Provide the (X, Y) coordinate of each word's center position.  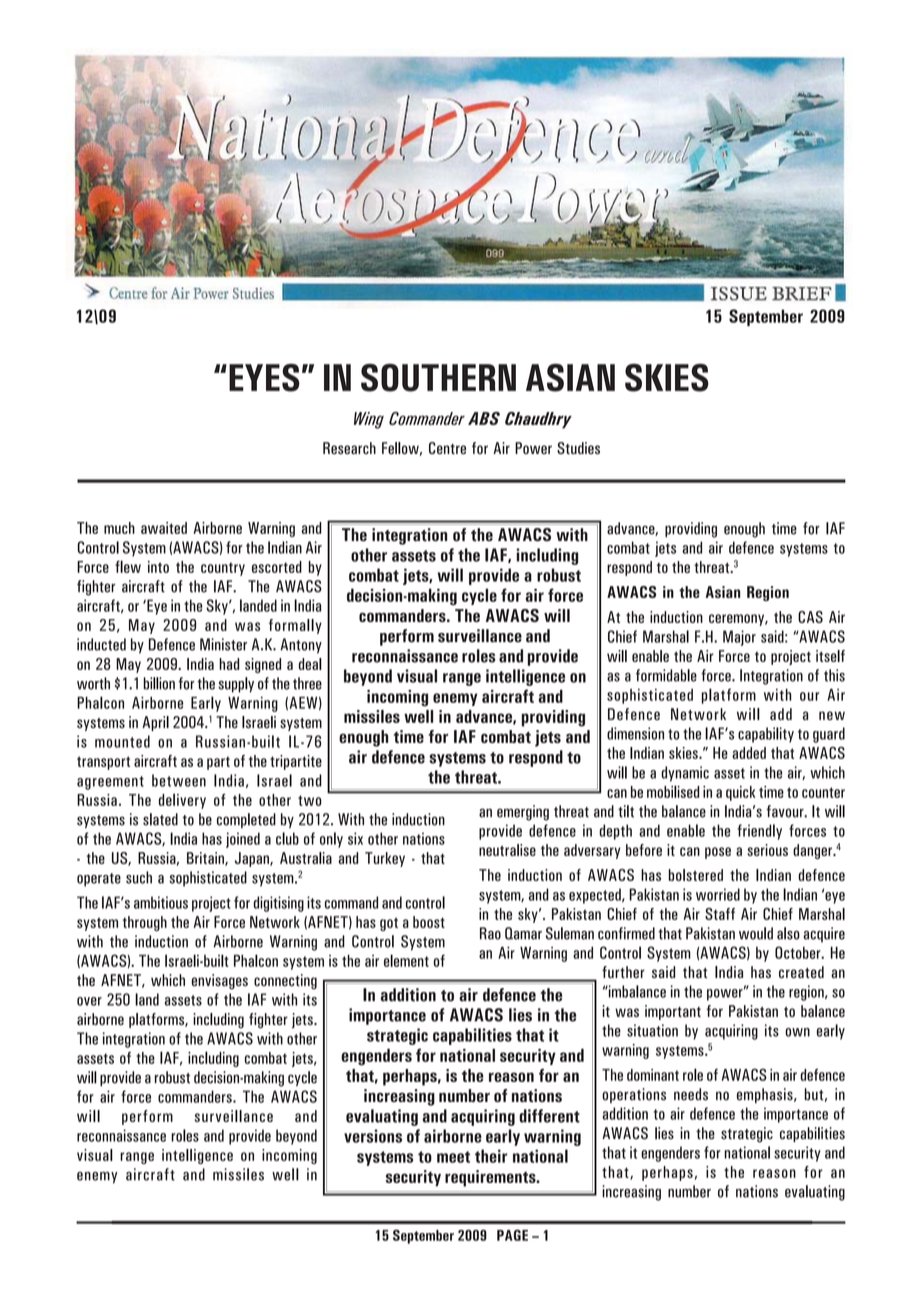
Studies (578, 448)
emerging (523, 813)
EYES (264, 378)
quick (740, 793)
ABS (484, 418)
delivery (182, 801)
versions (373, 1136)
